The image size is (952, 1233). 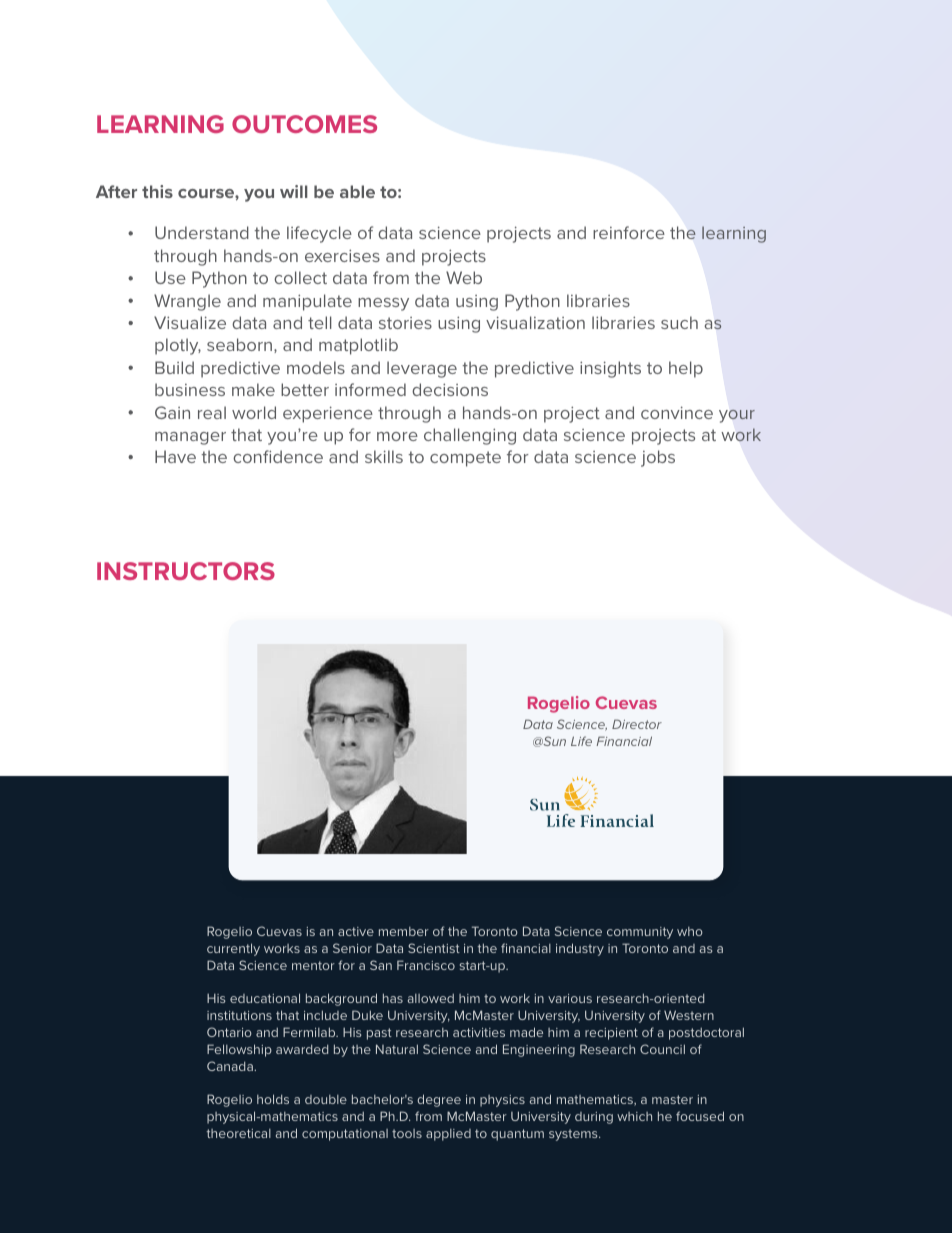 I want to click on convince, so click(x=677, y=412).
